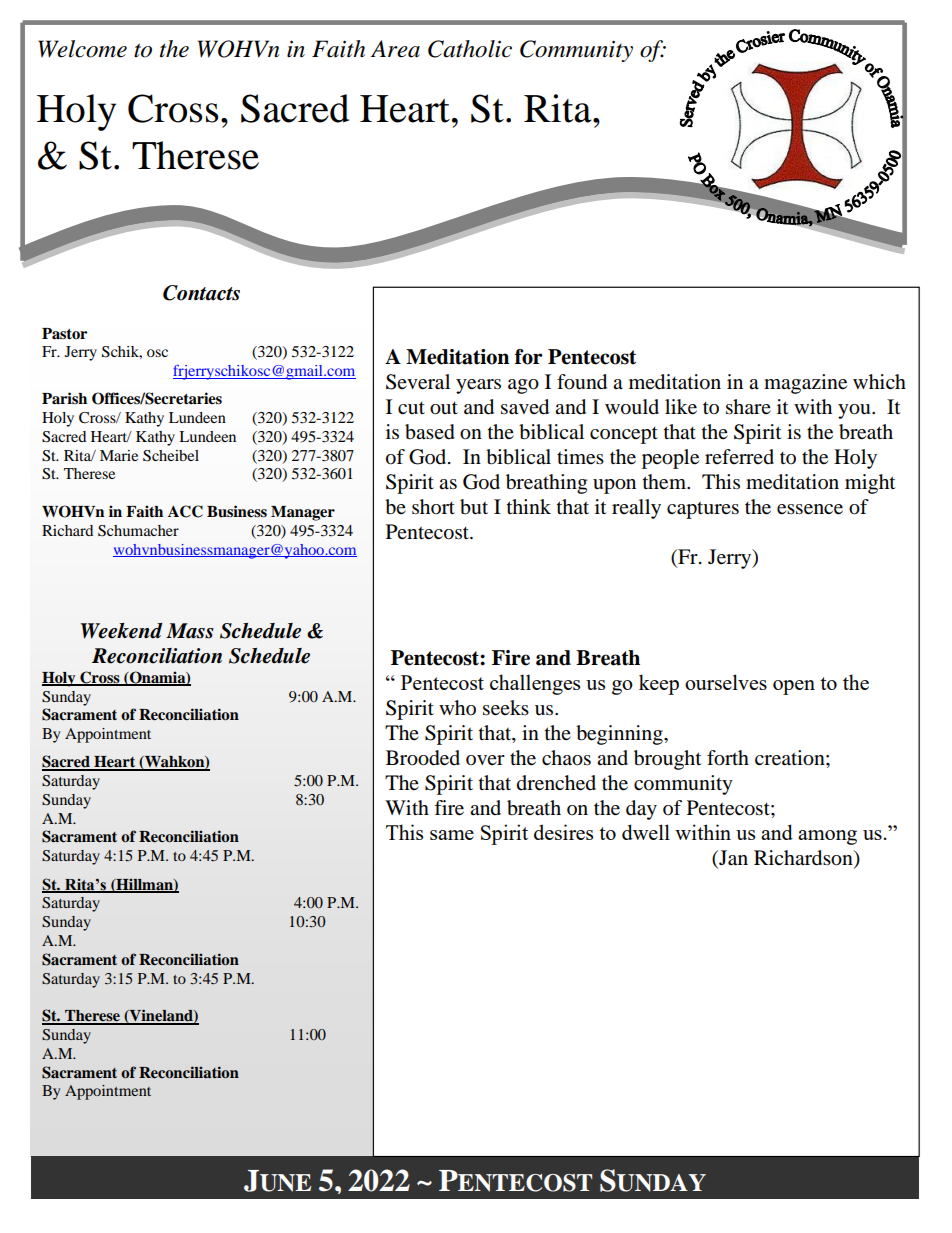 This document has height=1233, width=952. What do you see at coordinates (794, 687) in the document?
I see `open` at bounding box center [794, 687].
